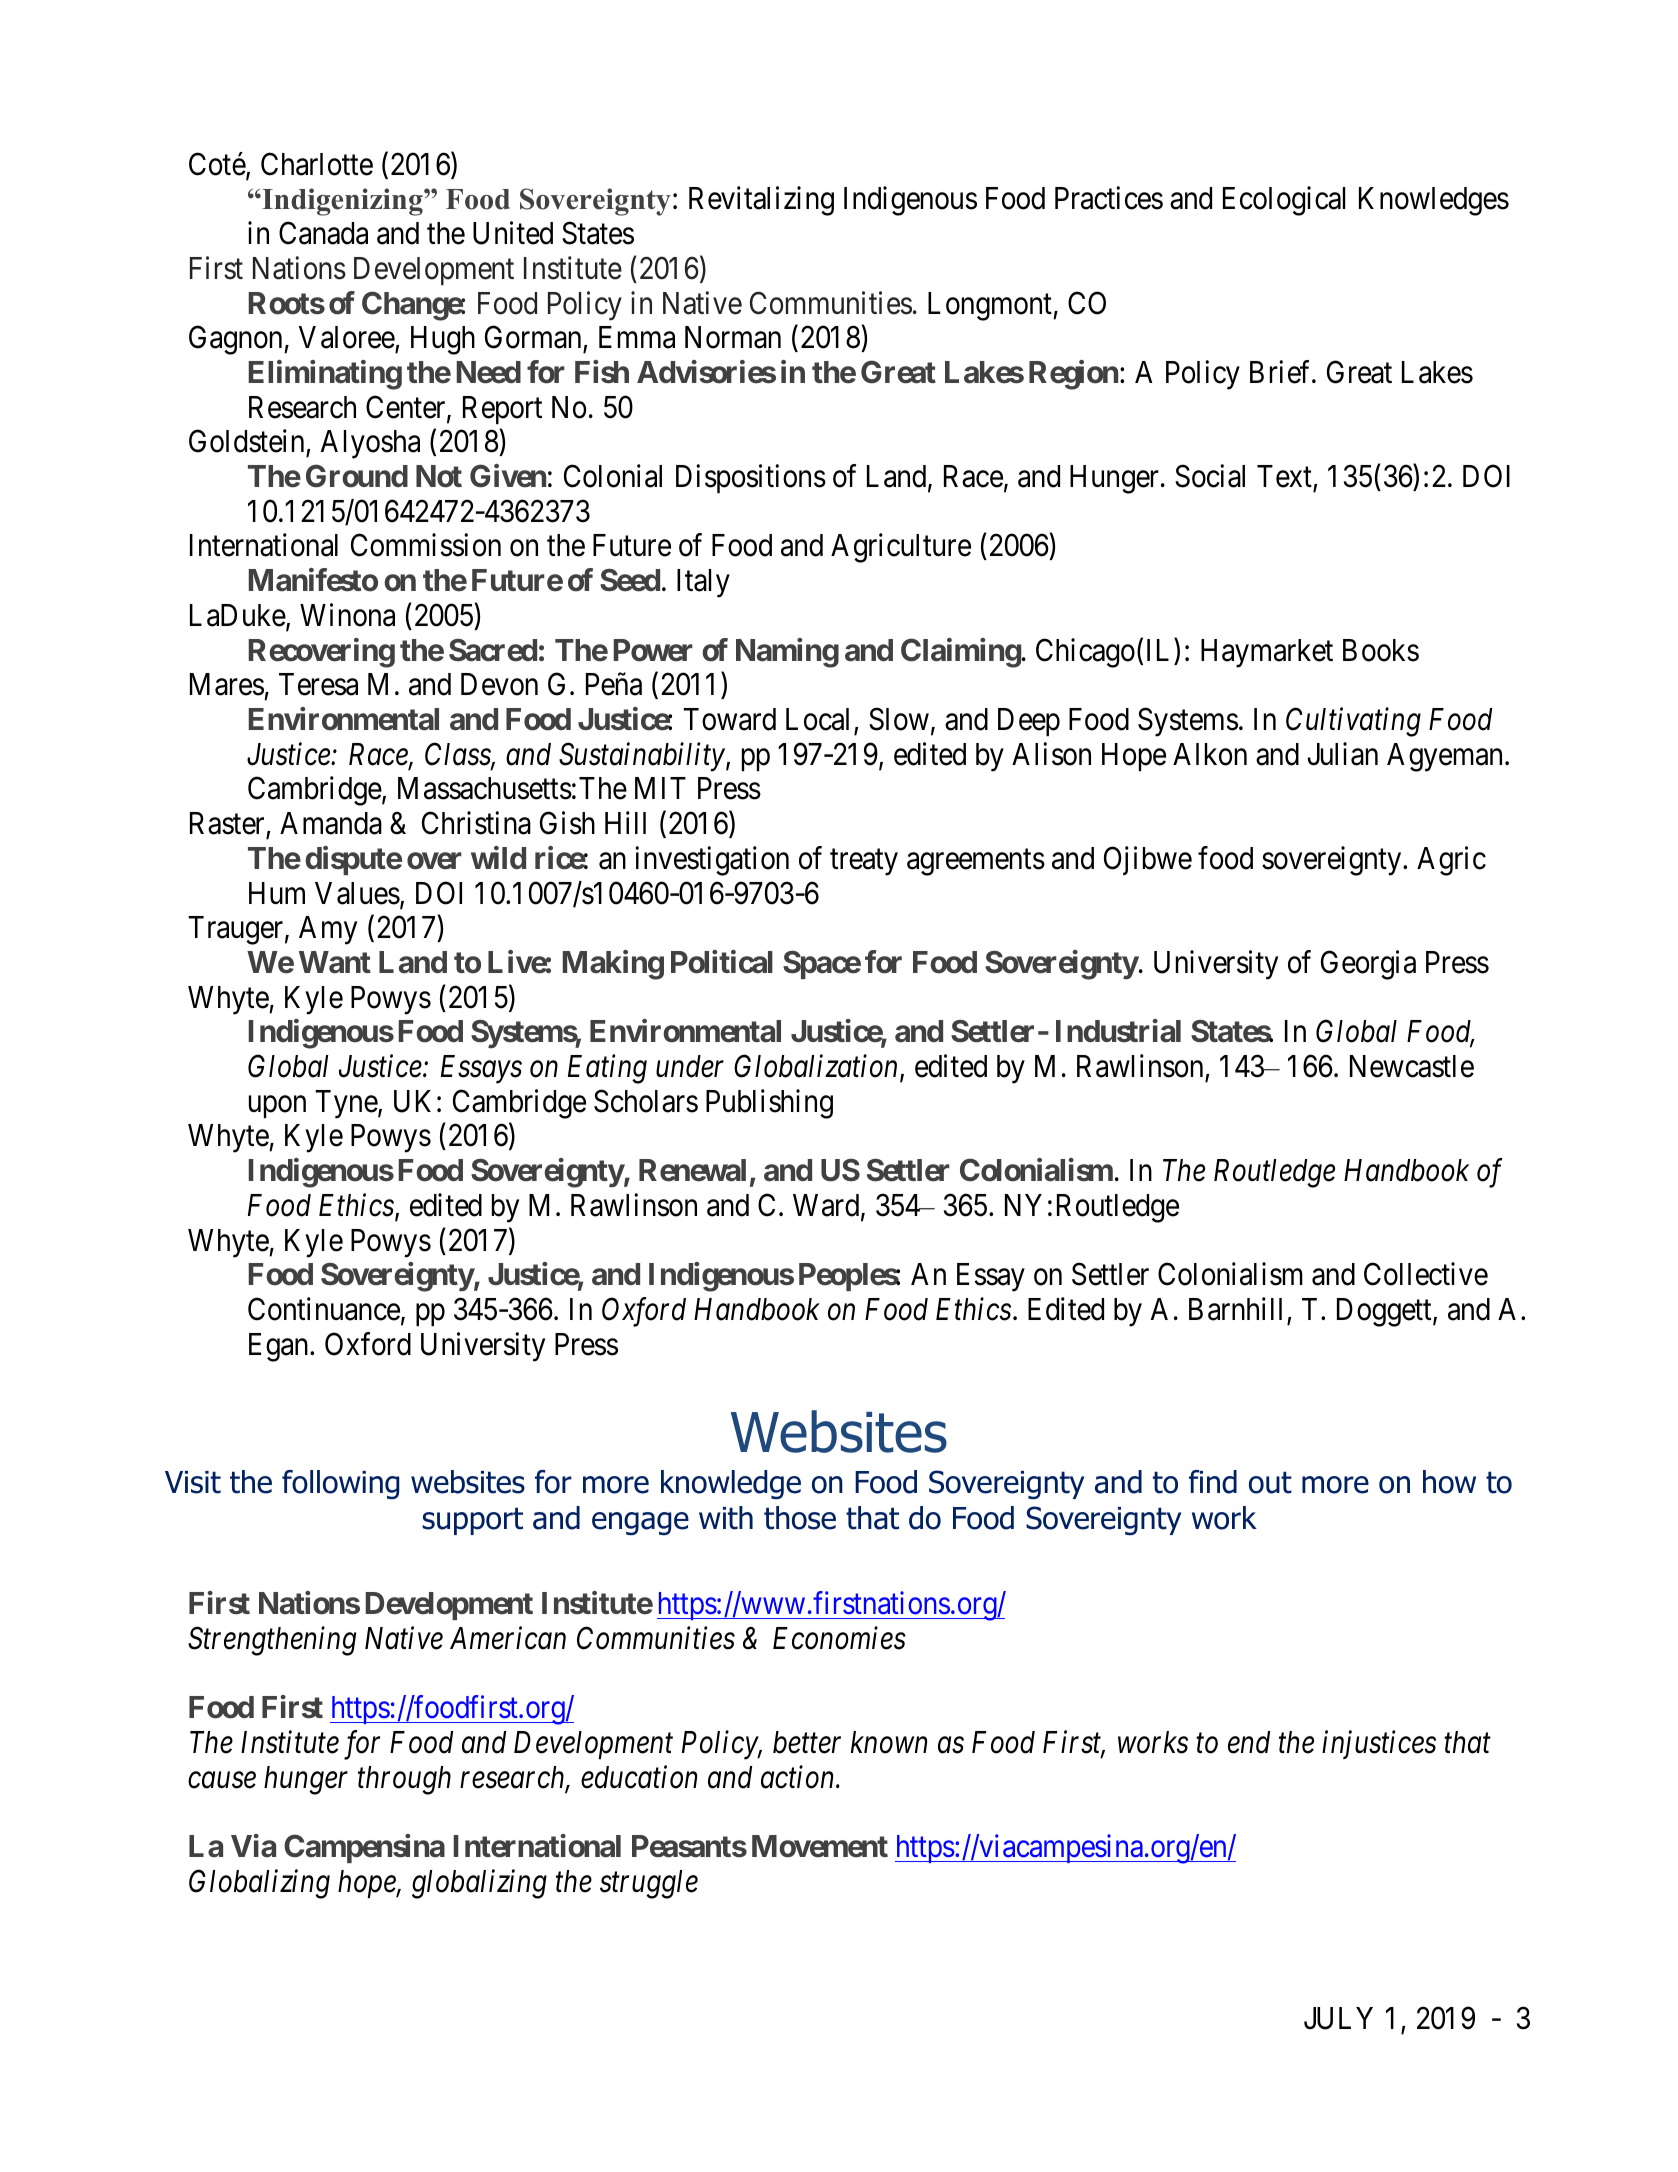 The width and height of the screenshot is (1678, 2172). Describe the element at coordinates (817, 719) in the screenshot. I see `Local` at that location.
